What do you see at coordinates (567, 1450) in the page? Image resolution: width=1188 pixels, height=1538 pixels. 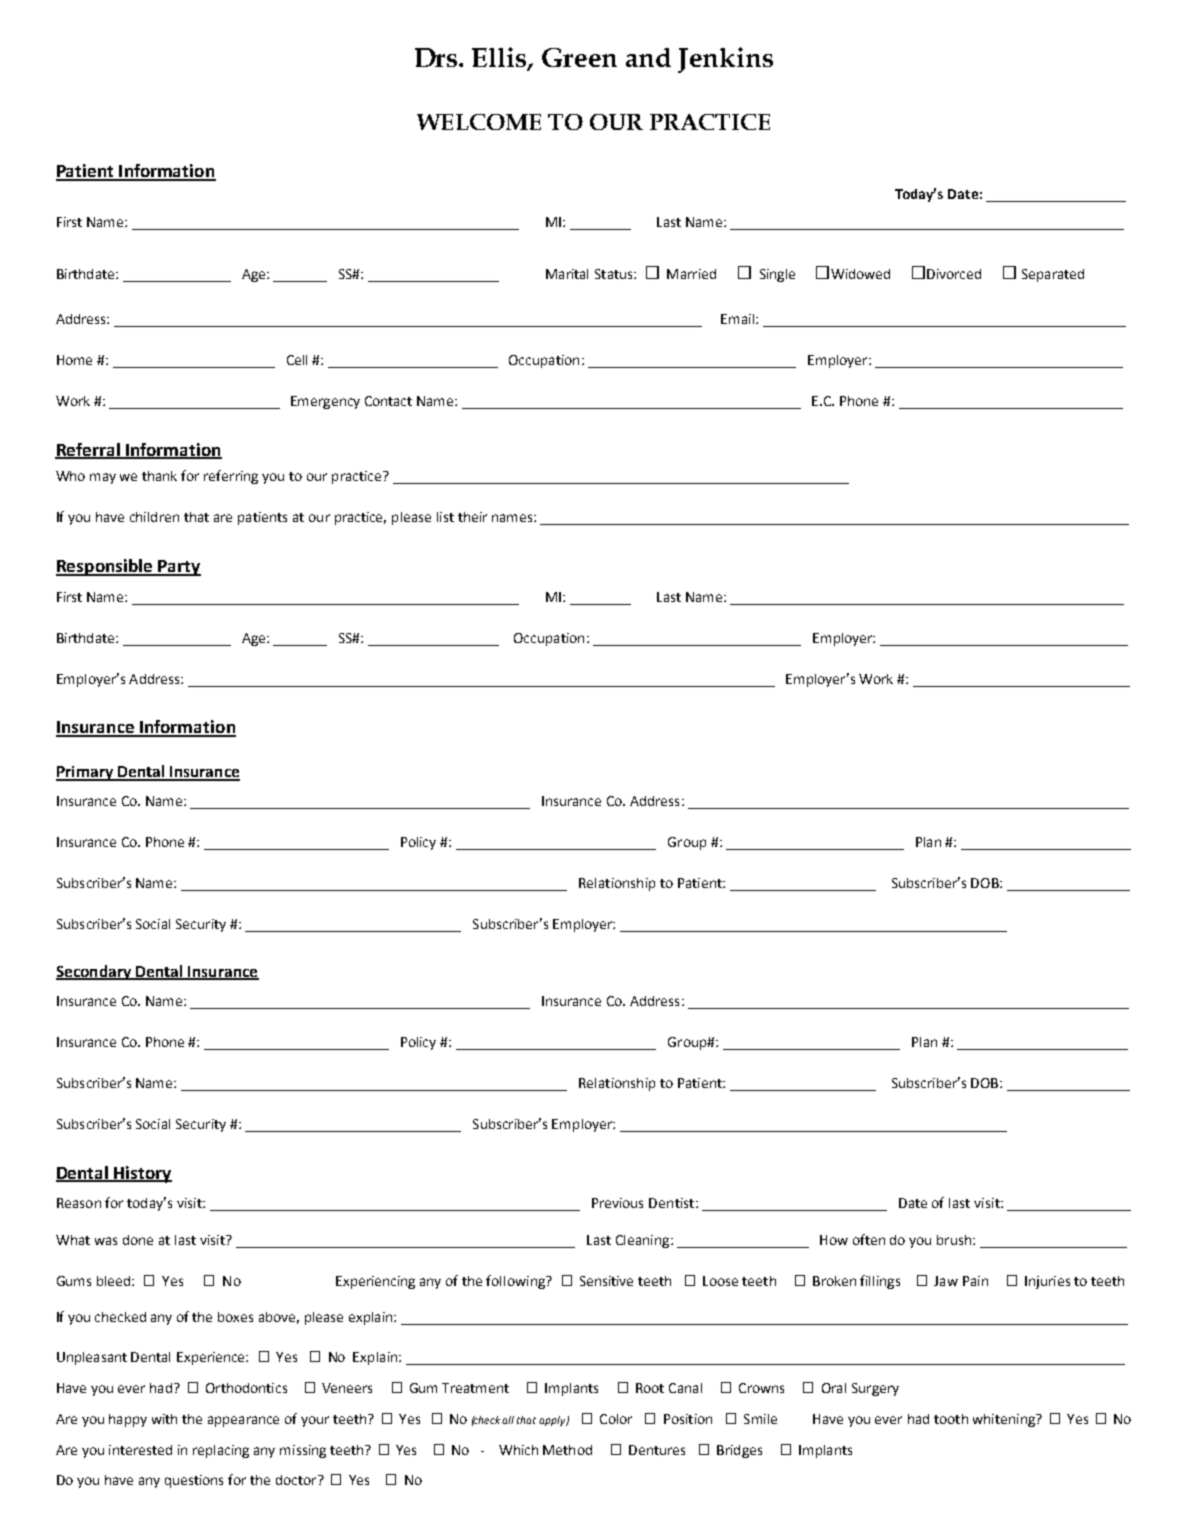 I see `Method` at bounding box center [567, 1450].
